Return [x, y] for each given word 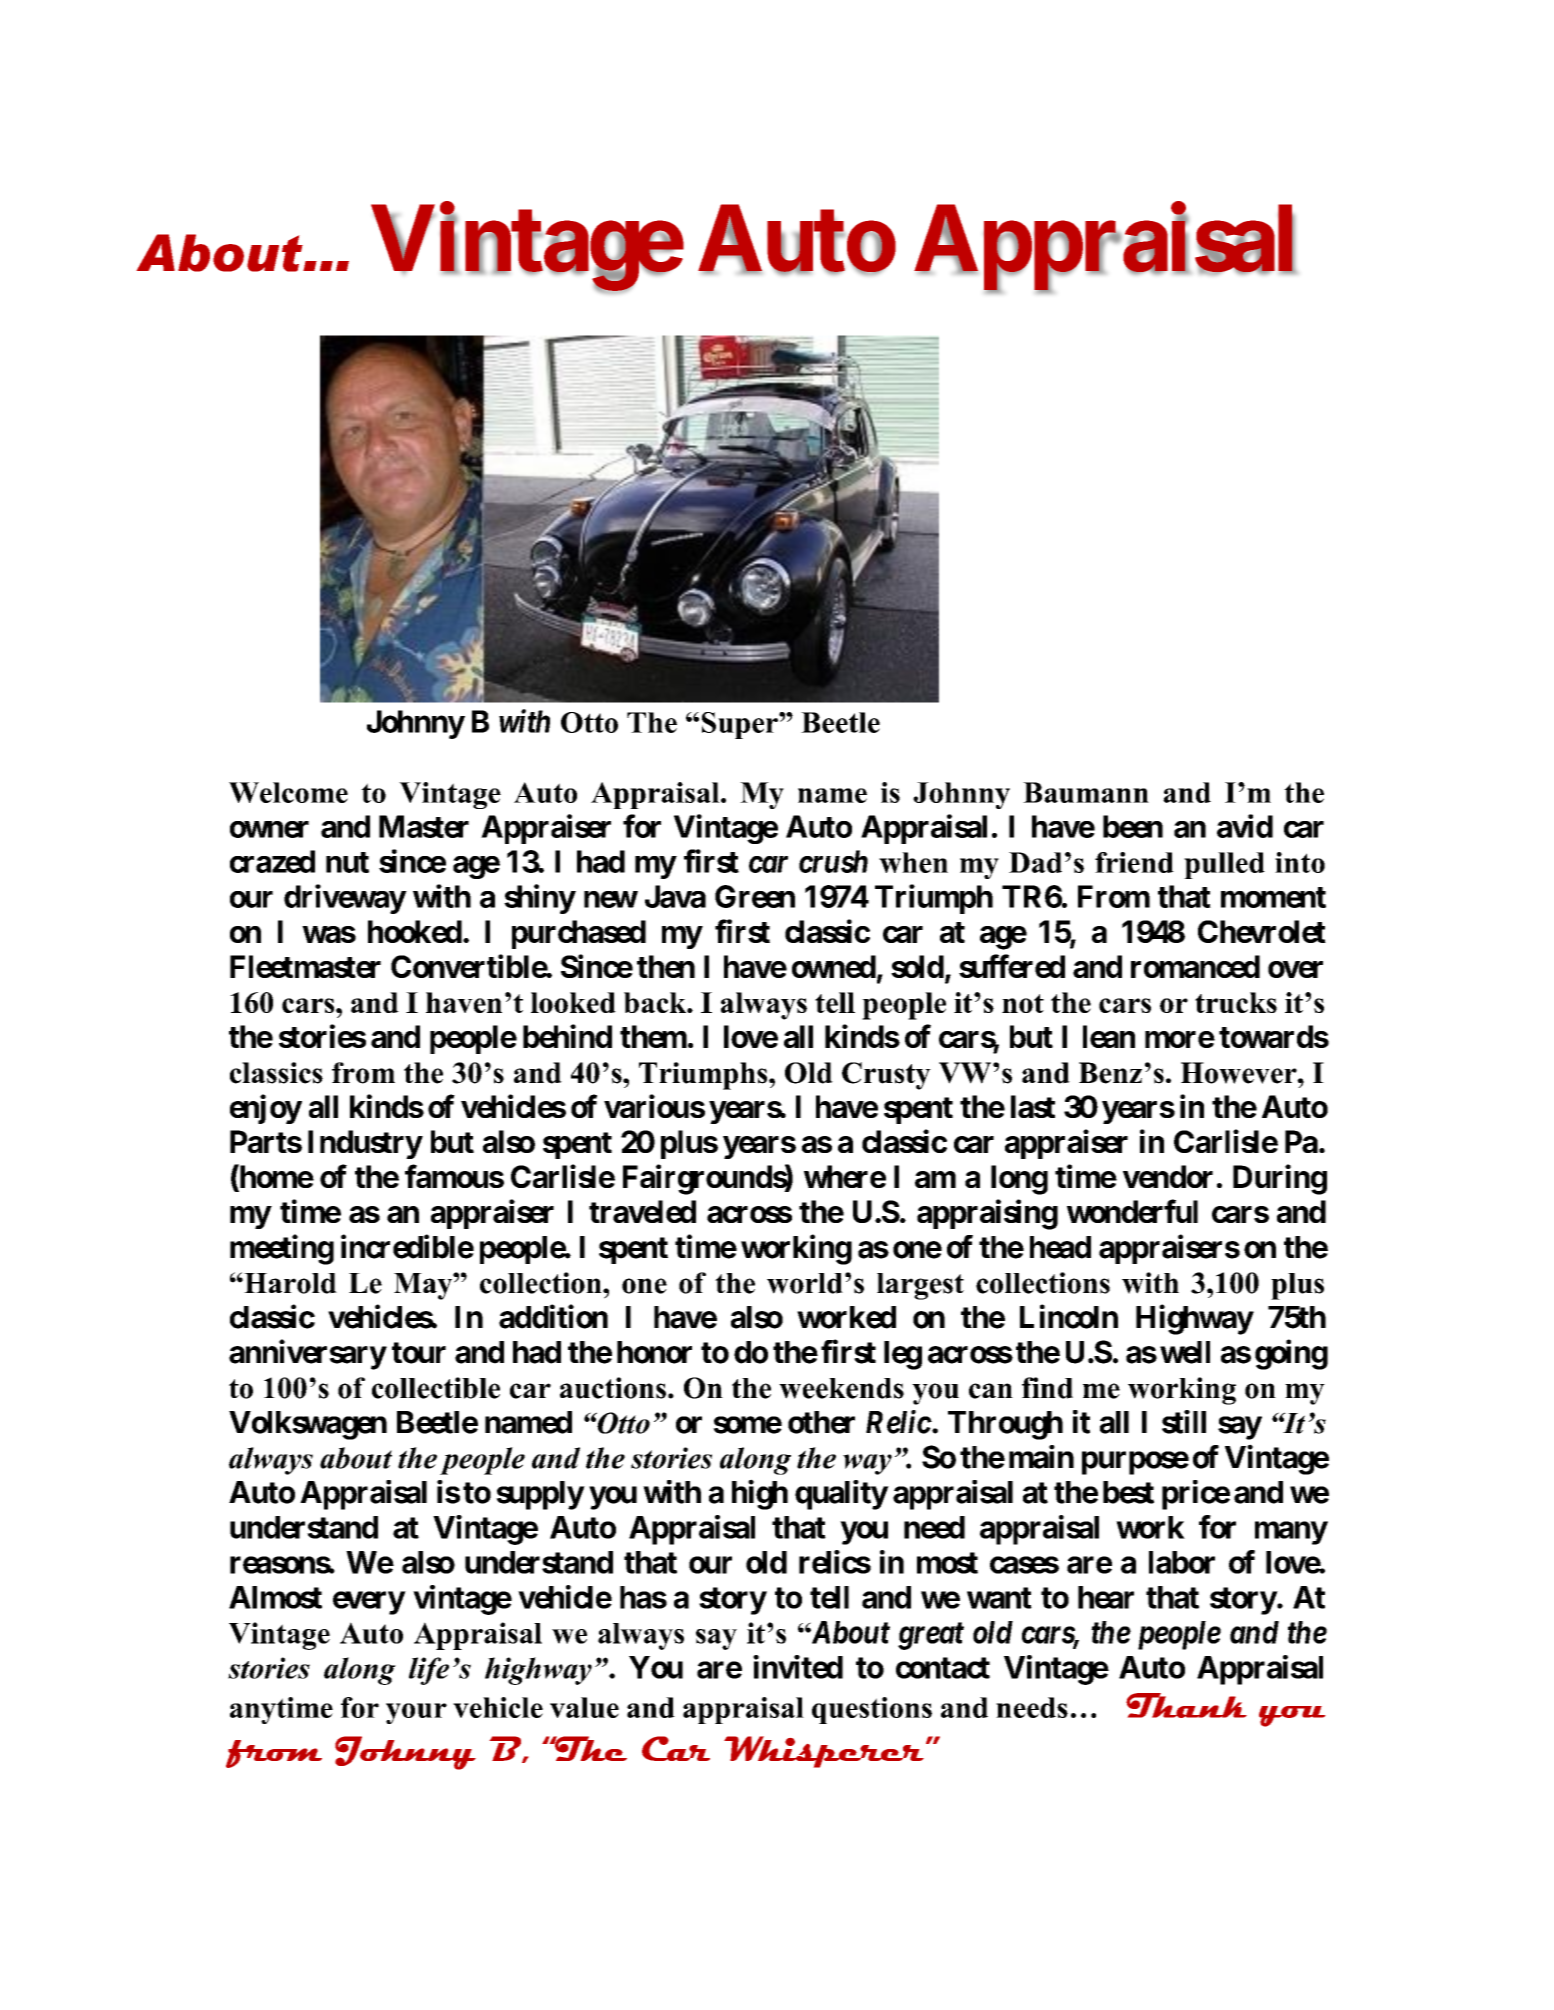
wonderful [1132, 1211]
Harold [289, 1283]
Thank [1186, 1705]
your [416, 1713]
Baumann [1086, 792]
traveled [642, 1211]
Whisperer [824, 1752]
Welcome [288, 792]
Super [741, 725]
